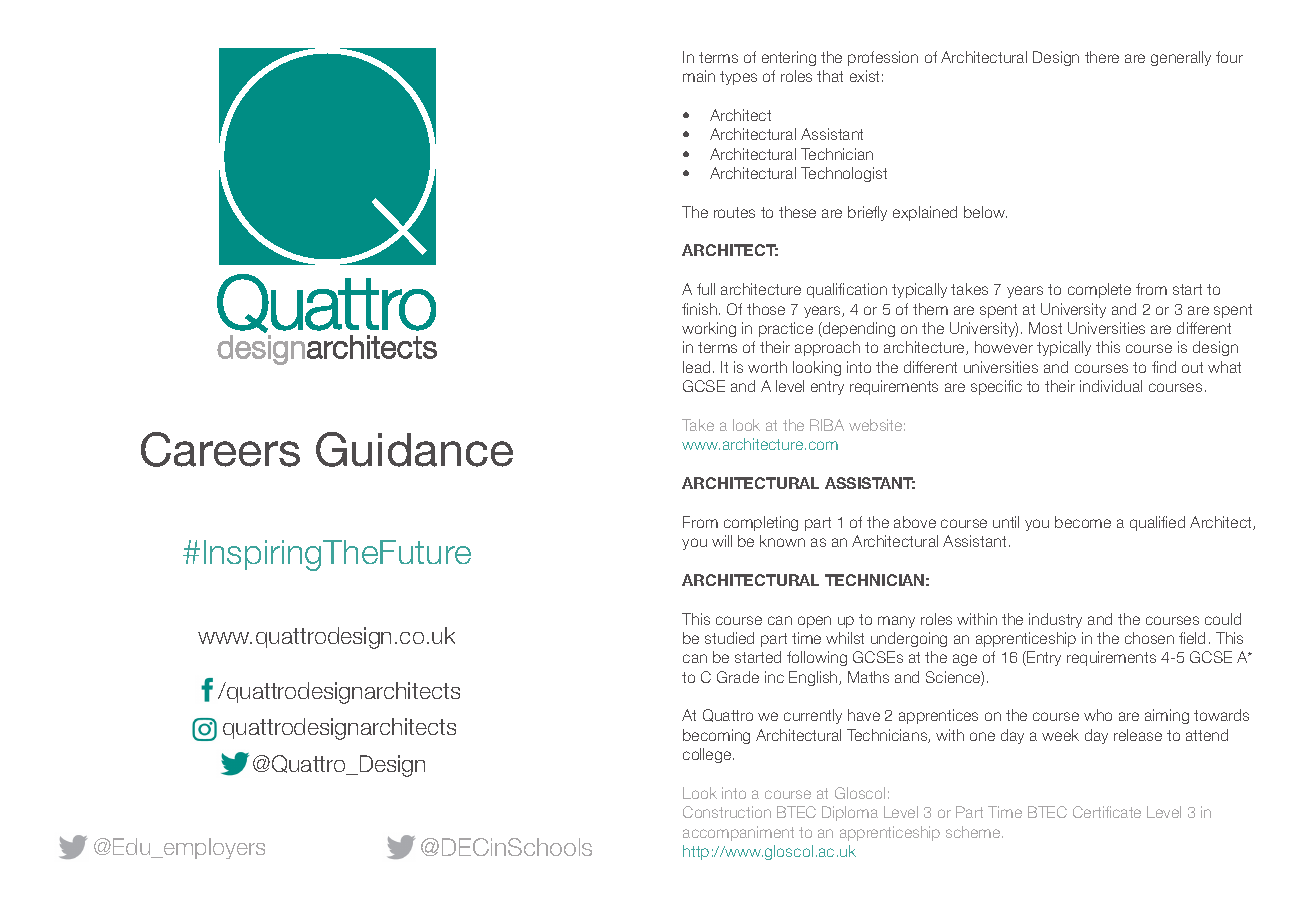  I want to click on finish, so click(699, 309).
